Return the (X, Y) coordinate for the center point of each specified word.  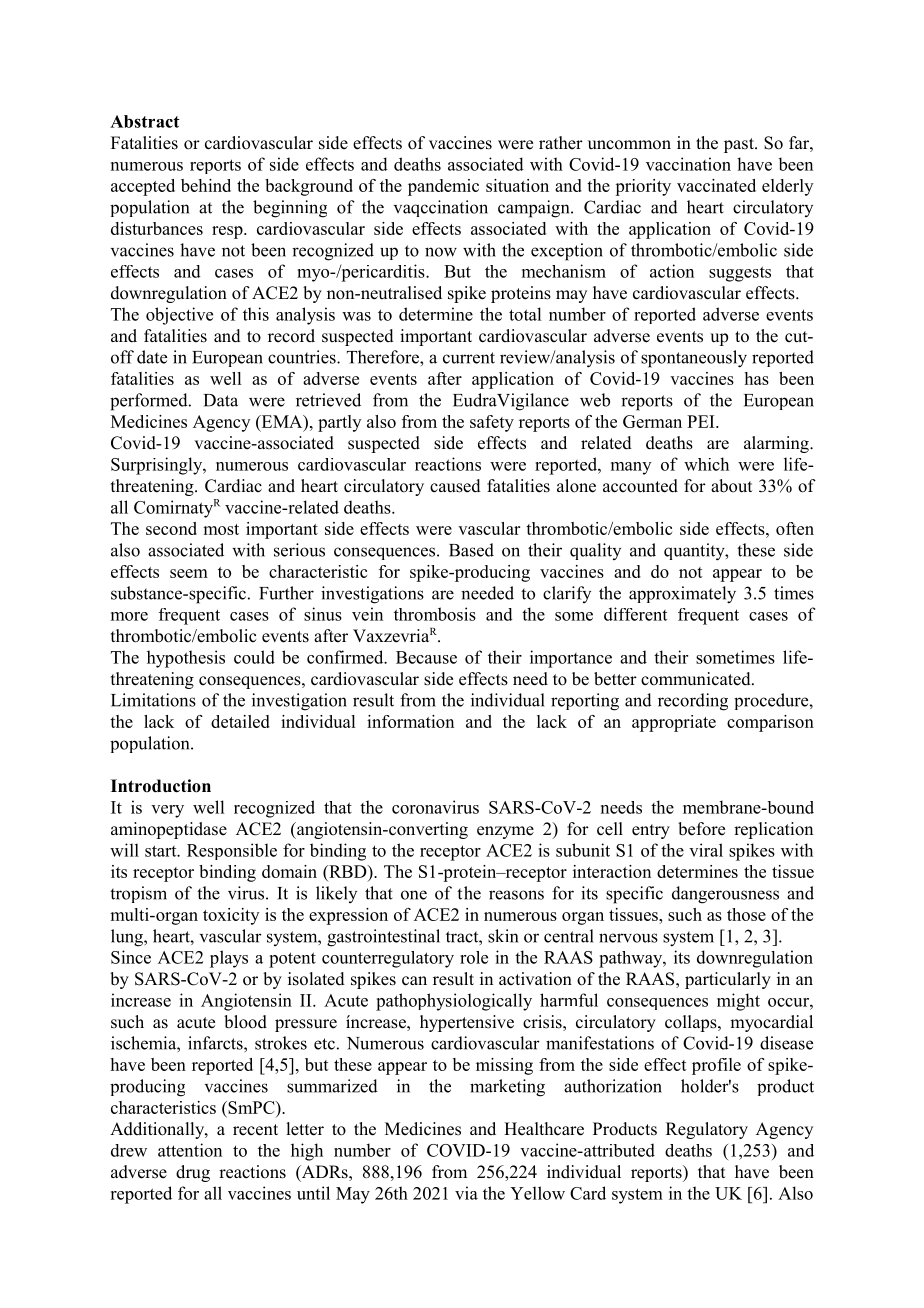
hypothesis (186, 659)
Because (426, 657)
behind (206, 185)
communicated (697, 679)
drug (193, 1173)
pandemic (443, 187)
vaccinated (716, 185)
